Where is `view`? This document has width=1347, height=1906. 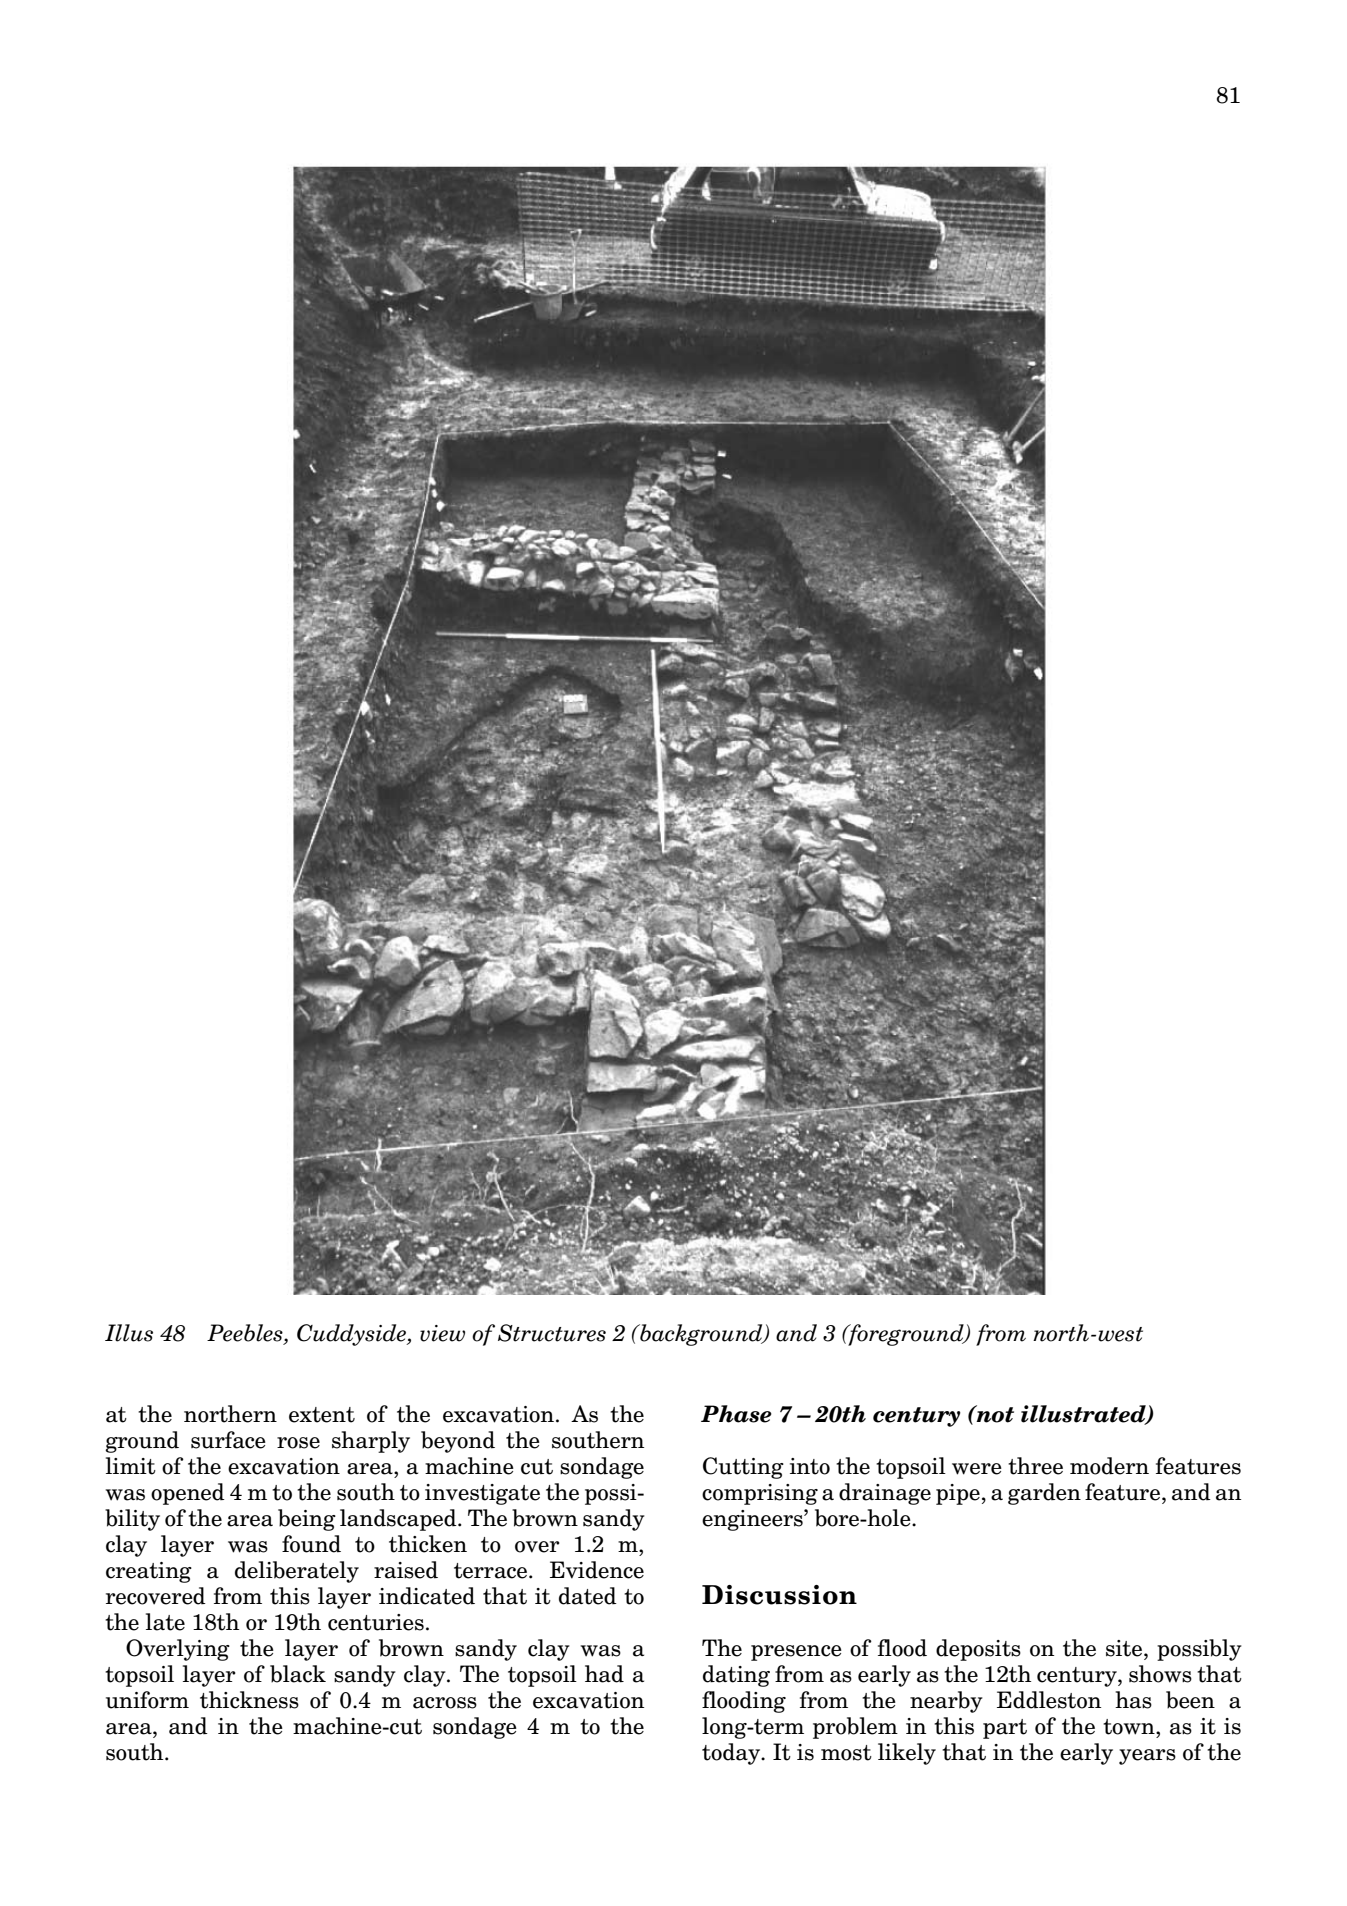 view is located at coordinates (442, 1333).
